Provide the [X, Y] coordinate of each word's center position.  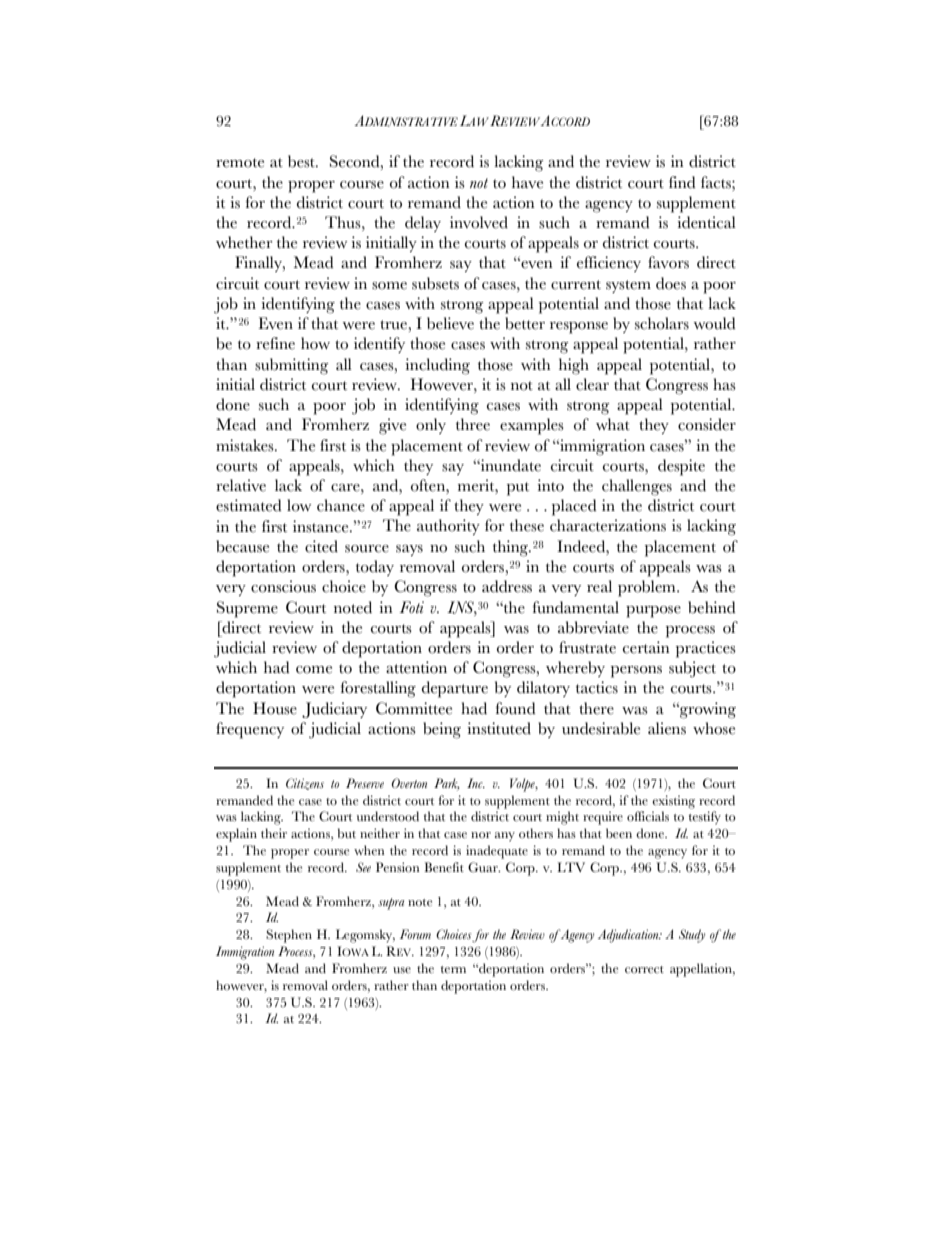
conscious [283, 586]
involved [479, 222]
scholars [662, 323]
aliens [667, 728]
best [302, 161]
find [682, 182]
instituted [499, 728]
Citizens [305, 784]
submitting [292, 366]
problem [648, 588]
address [507, 586]
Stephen [289, 936]
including [437, 366]
